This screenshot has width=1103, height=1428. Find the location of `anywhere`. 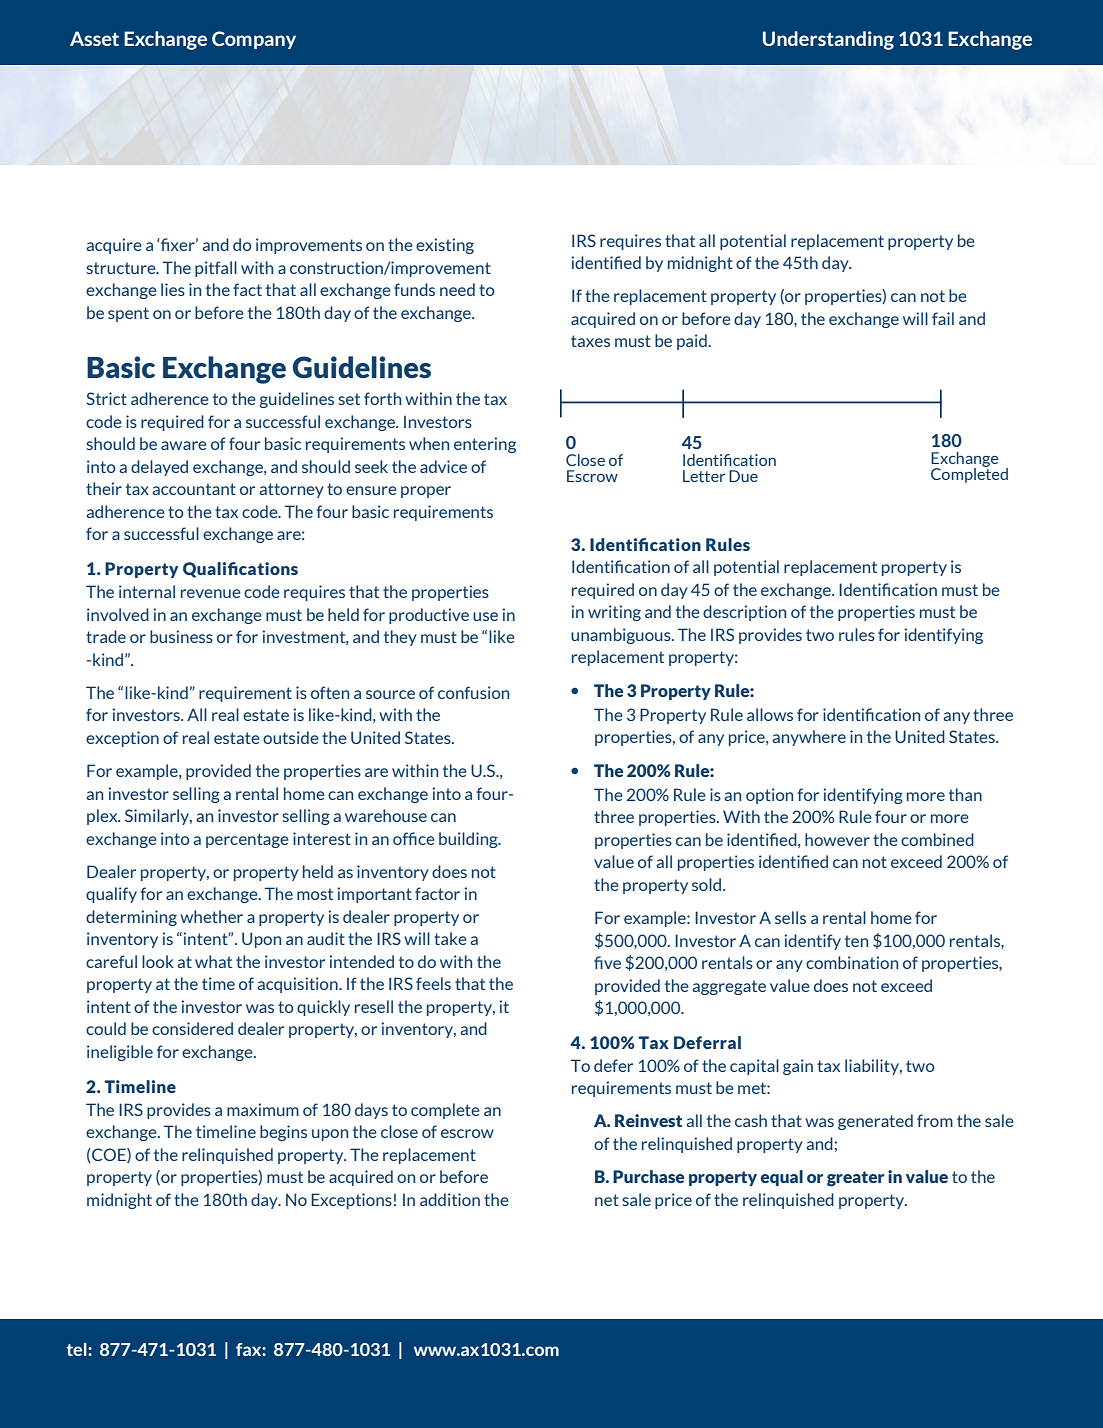

anywhere is located at coordinates (809, 738).
